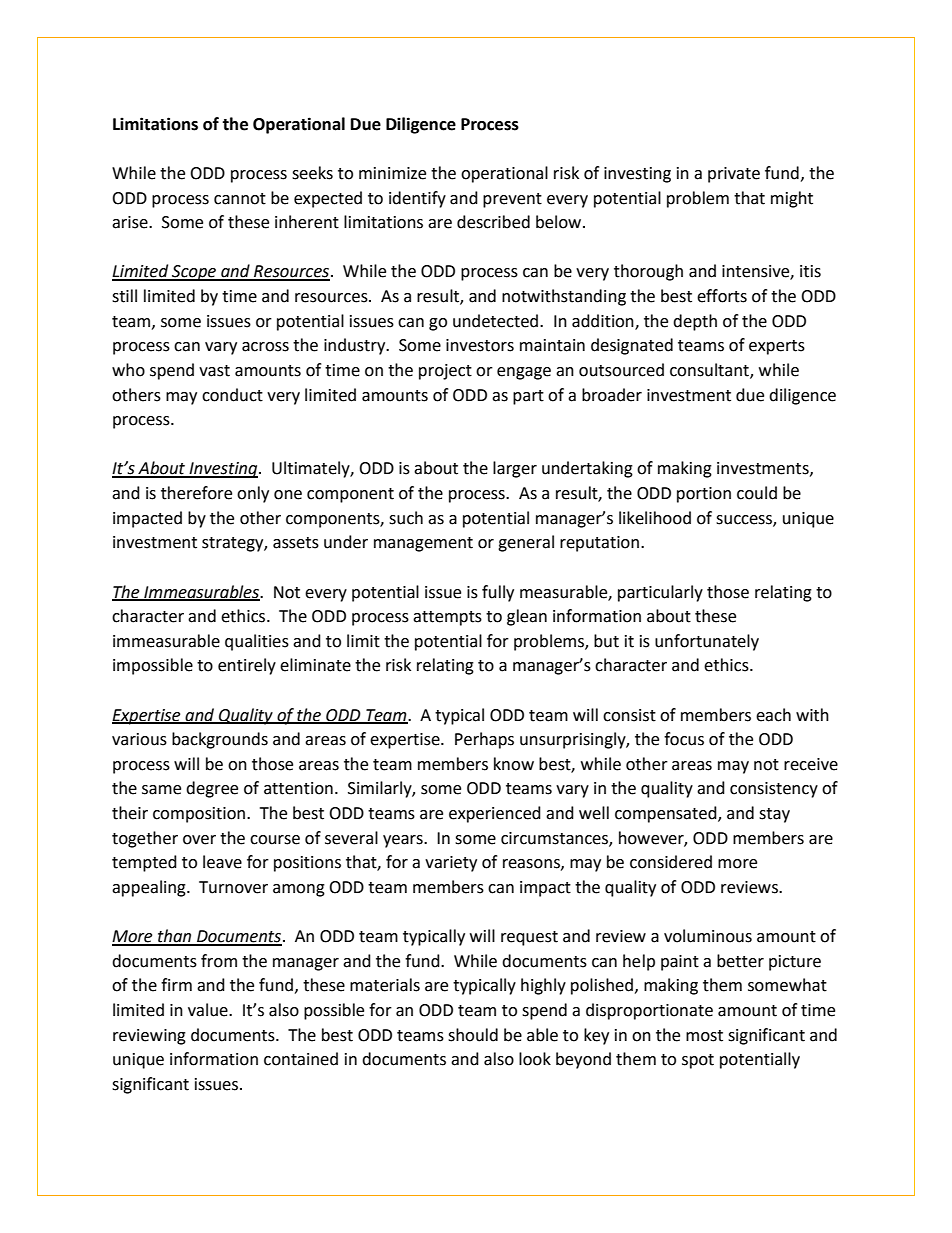  What do you see at coordinates (196, 493) in the screenshot?
I see `therefore` at bounding box center [196, 493].
